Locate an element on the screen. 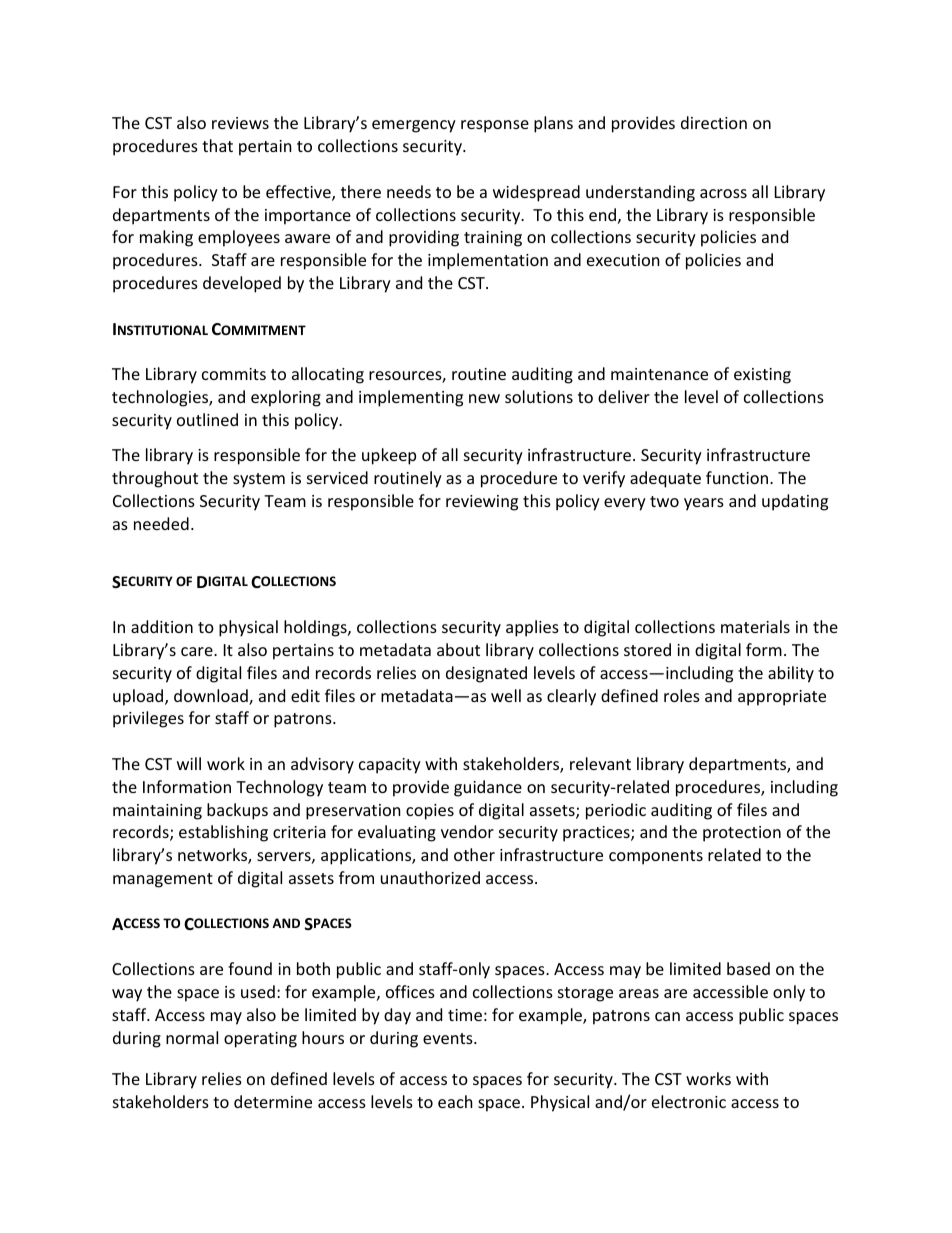 The width and height of the screenshot is (952, 1233). response is located at coordinates (495, 126).
